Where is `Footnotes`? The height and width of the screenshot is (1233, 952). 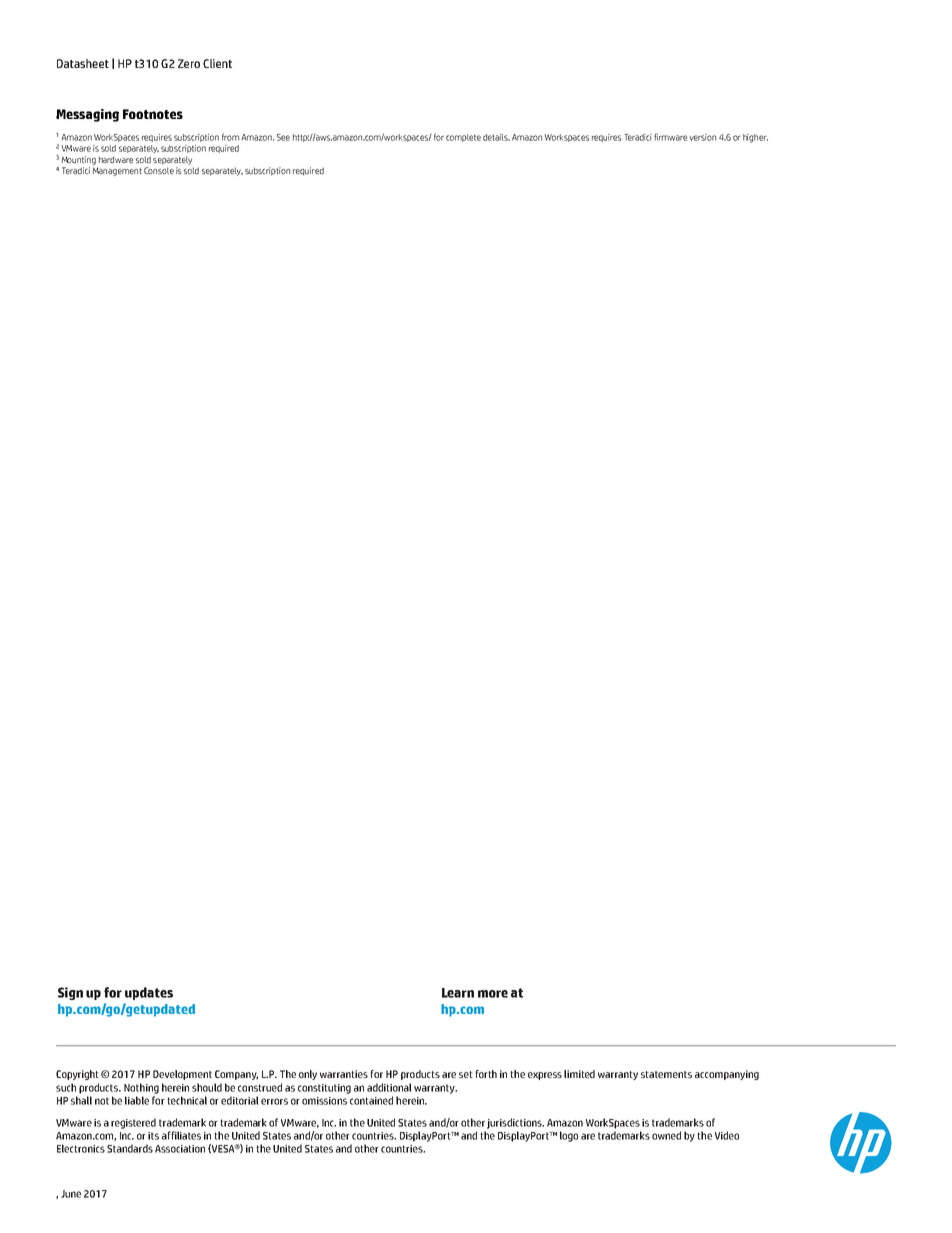
Footnotes is located at coordinates (153, 114).
